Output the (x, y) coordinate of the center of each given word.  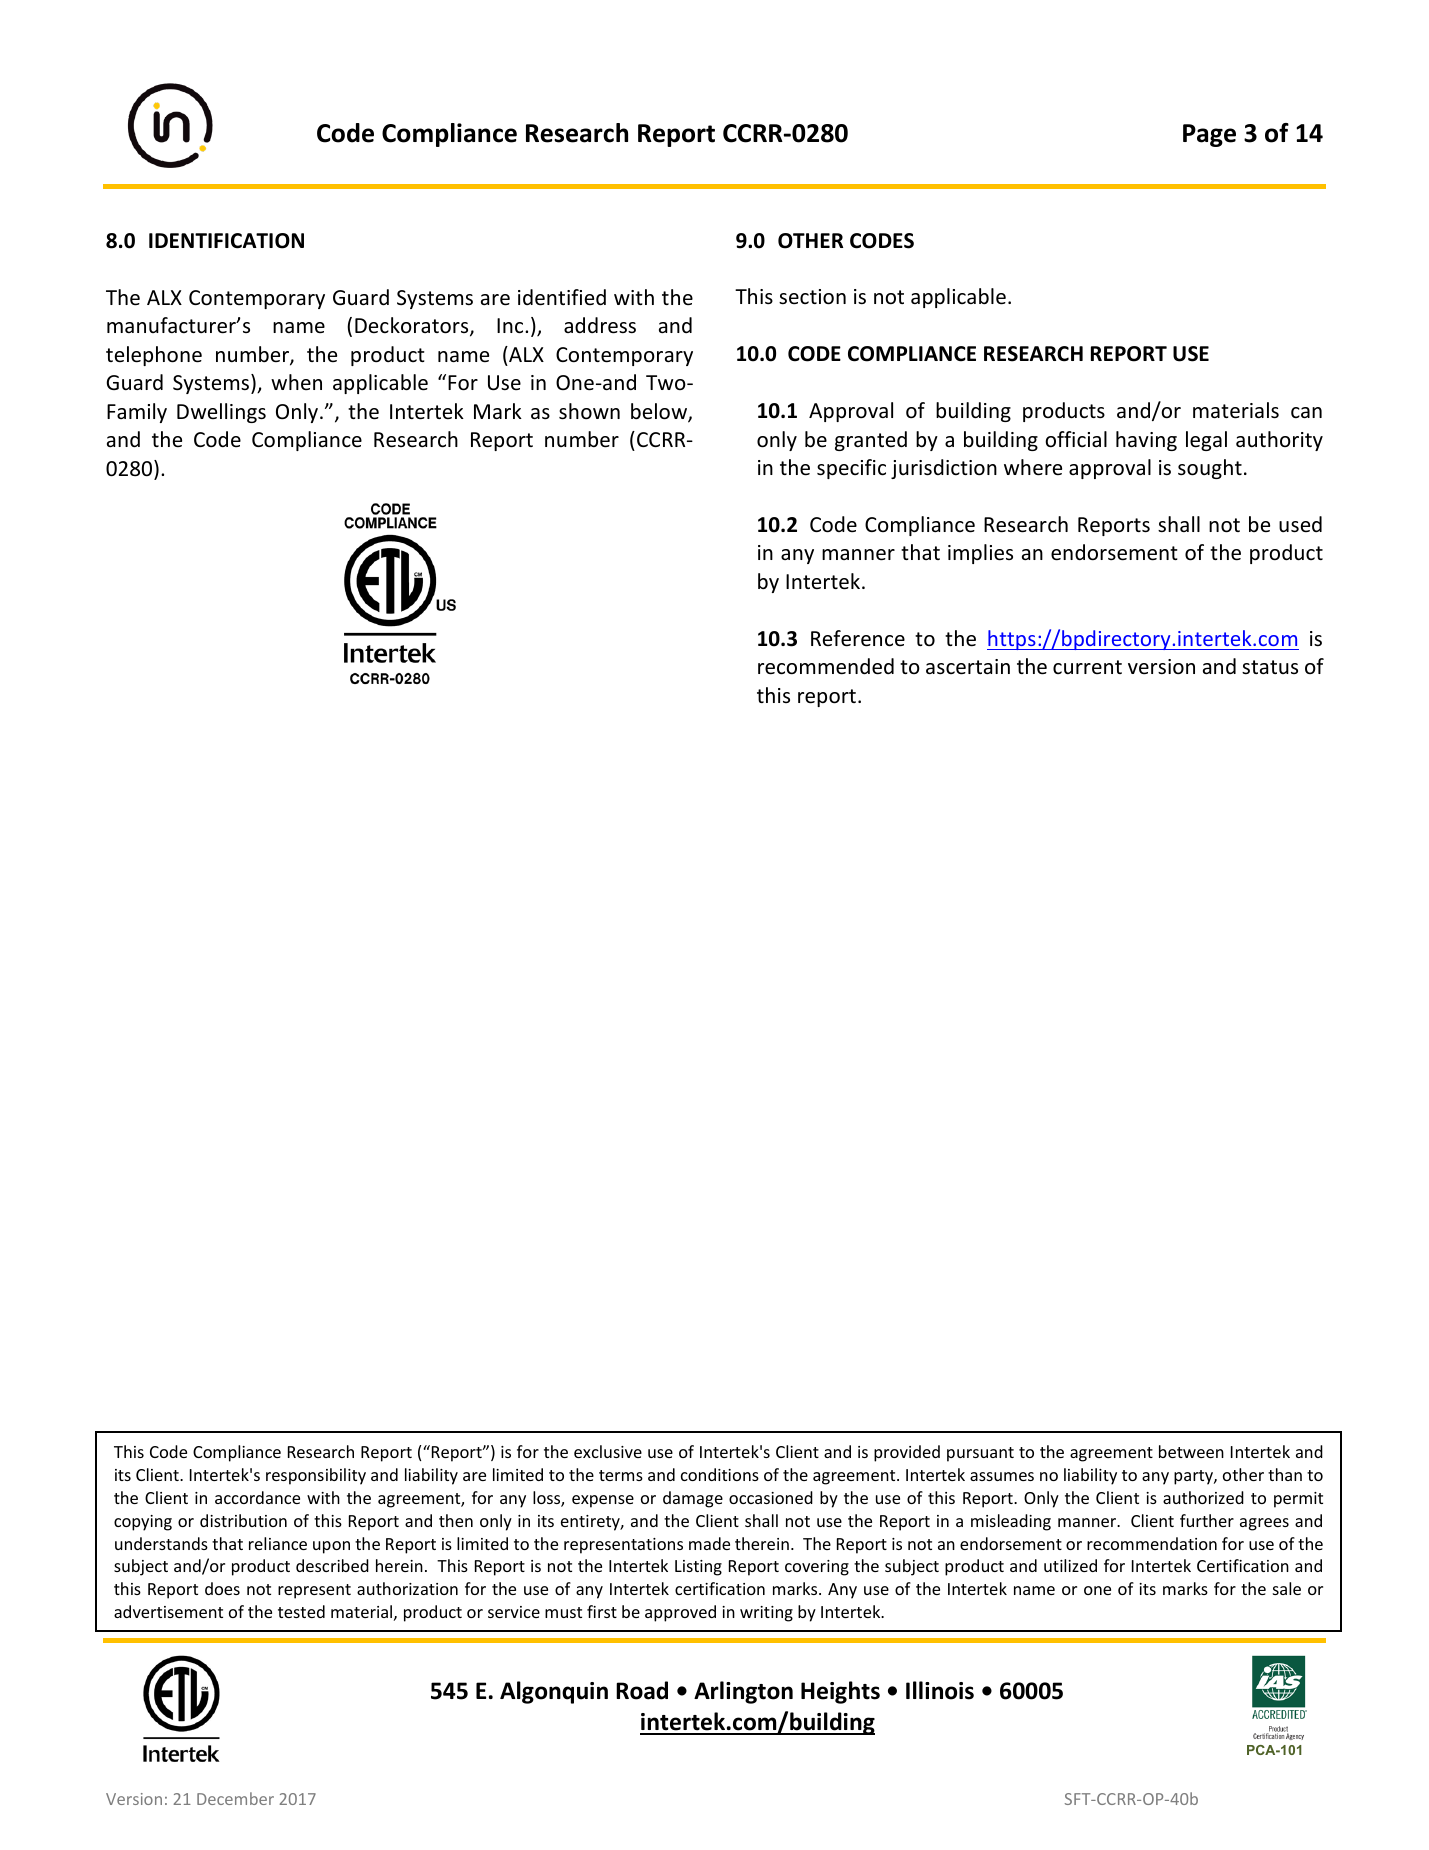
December (235, 1798)
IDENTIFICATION (226, 241)
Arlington (743, 1692)
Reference (858, 638)
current (1087, 667)
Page (1209, 135)
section (812, 297)
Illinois (940, 1690)
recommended (826, 666)
